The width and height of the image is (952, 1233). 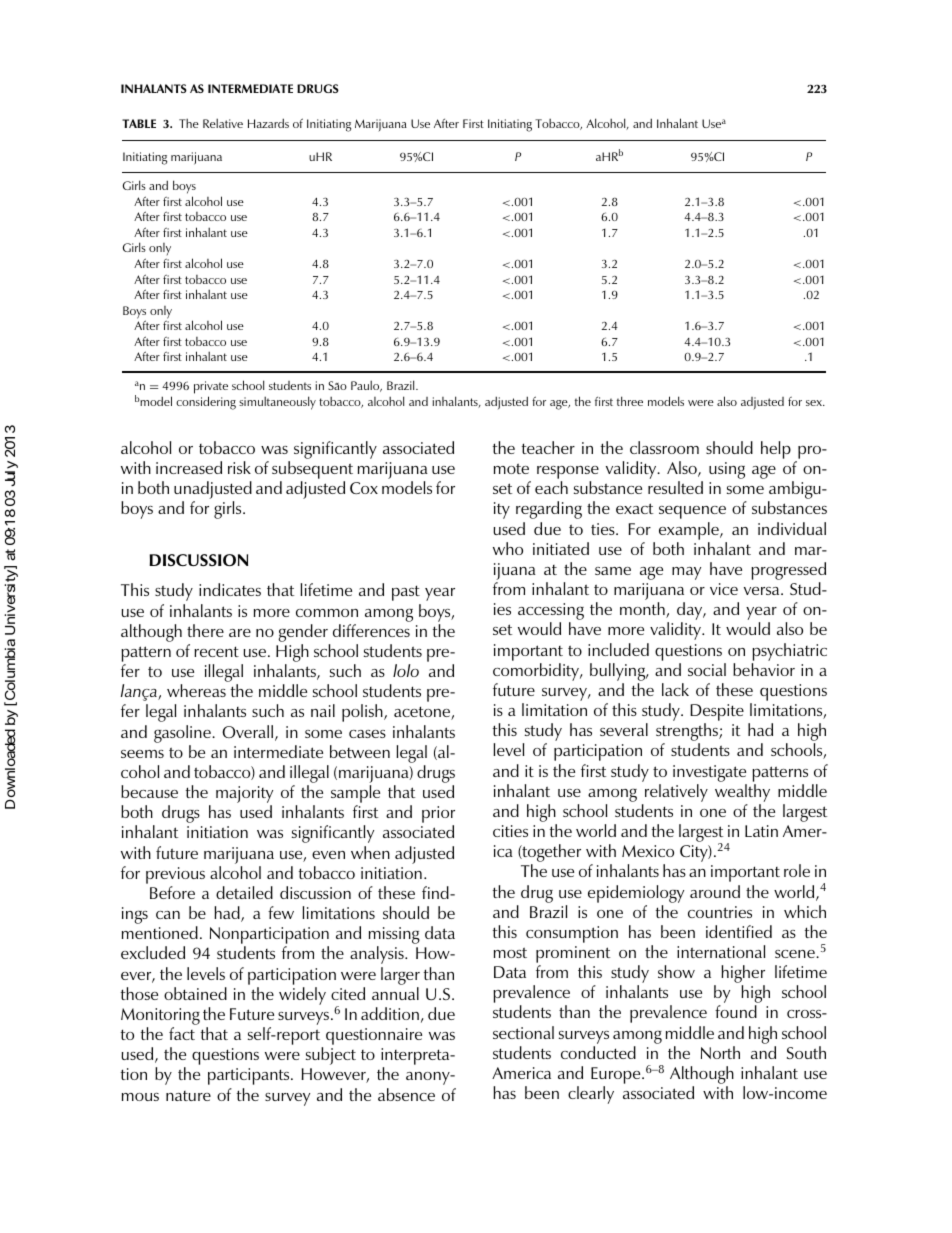 What do you see at coordinates (815, 403) in the image?
I see `sex` at bounding box center [815, 403].
